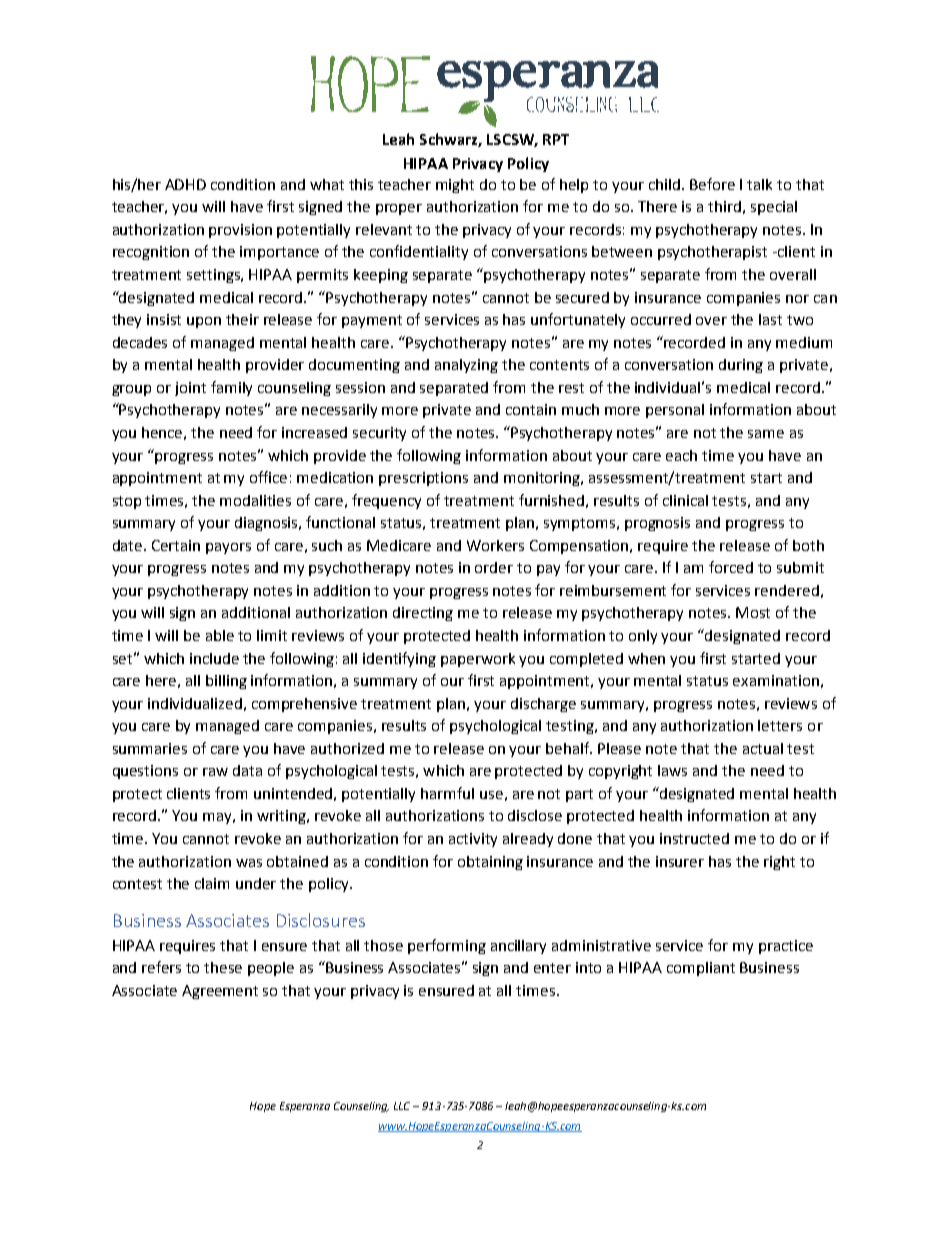 The height and width of the screenshot is (1233, 952). Describe the element at coordinates (447, 793) in the screenshot. I see `harmful` at that location.
